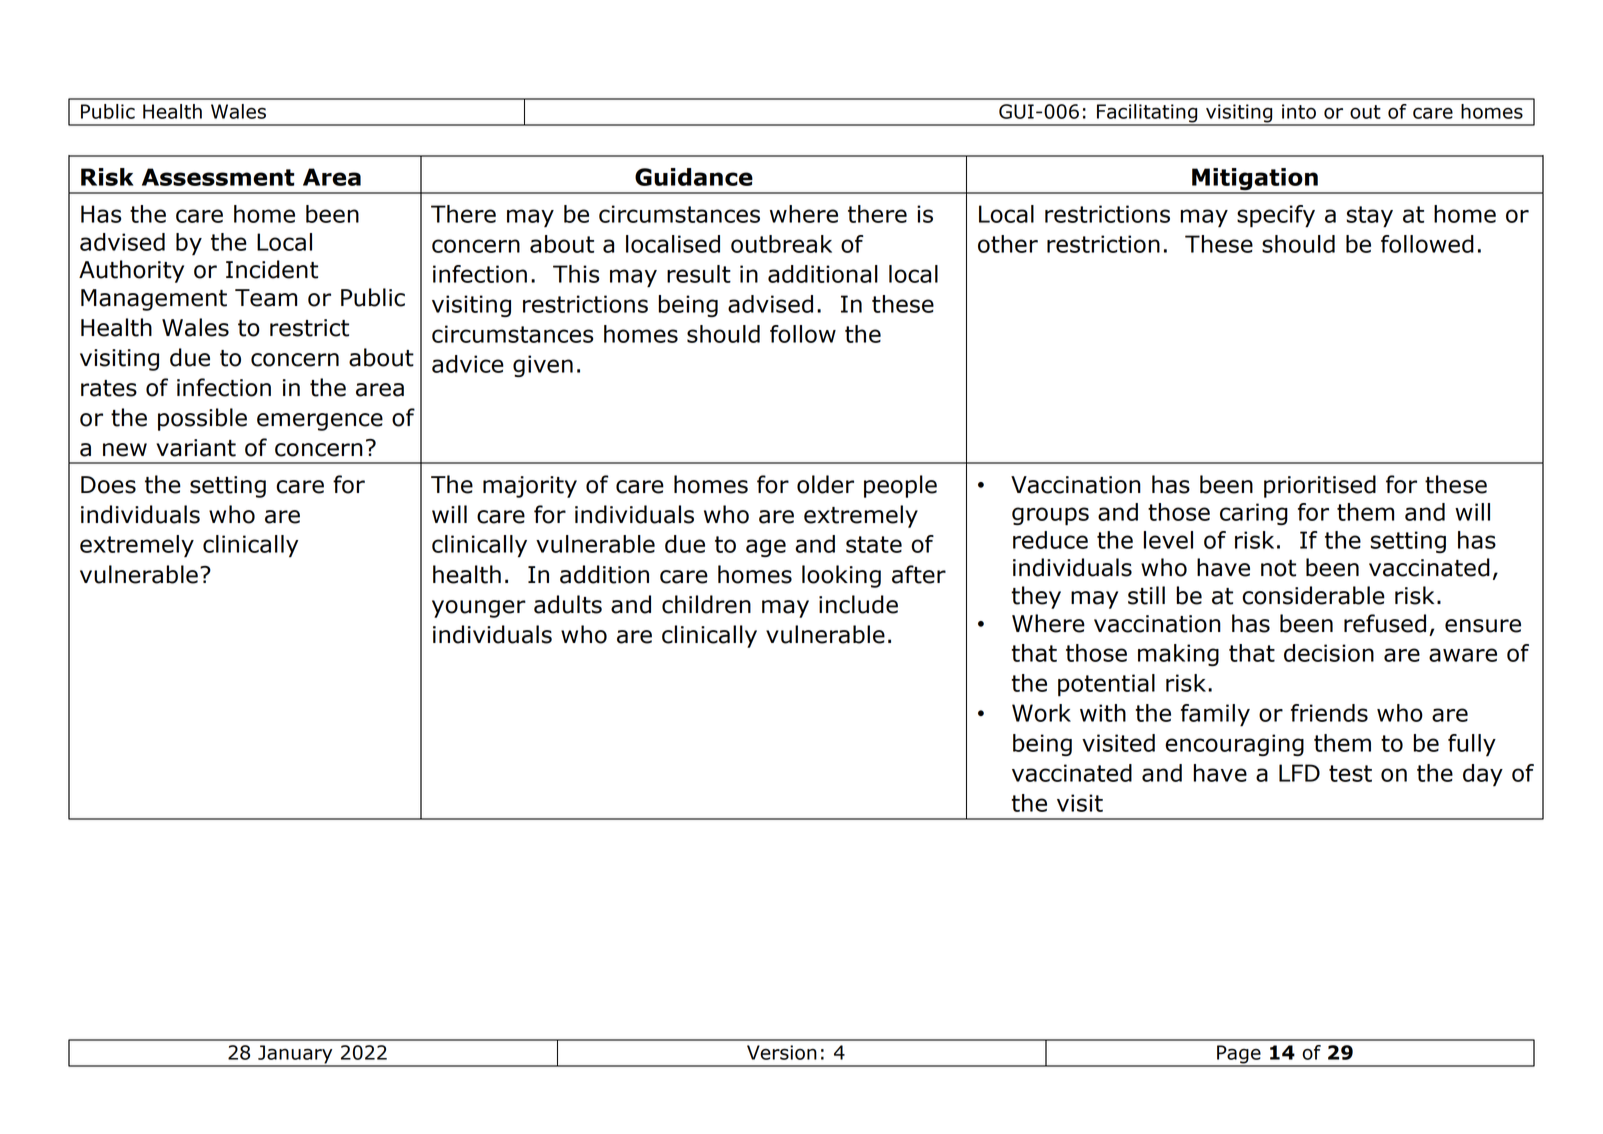 The image size is (1603, 1134). I want to click on Assessment, so click(218, 177).
